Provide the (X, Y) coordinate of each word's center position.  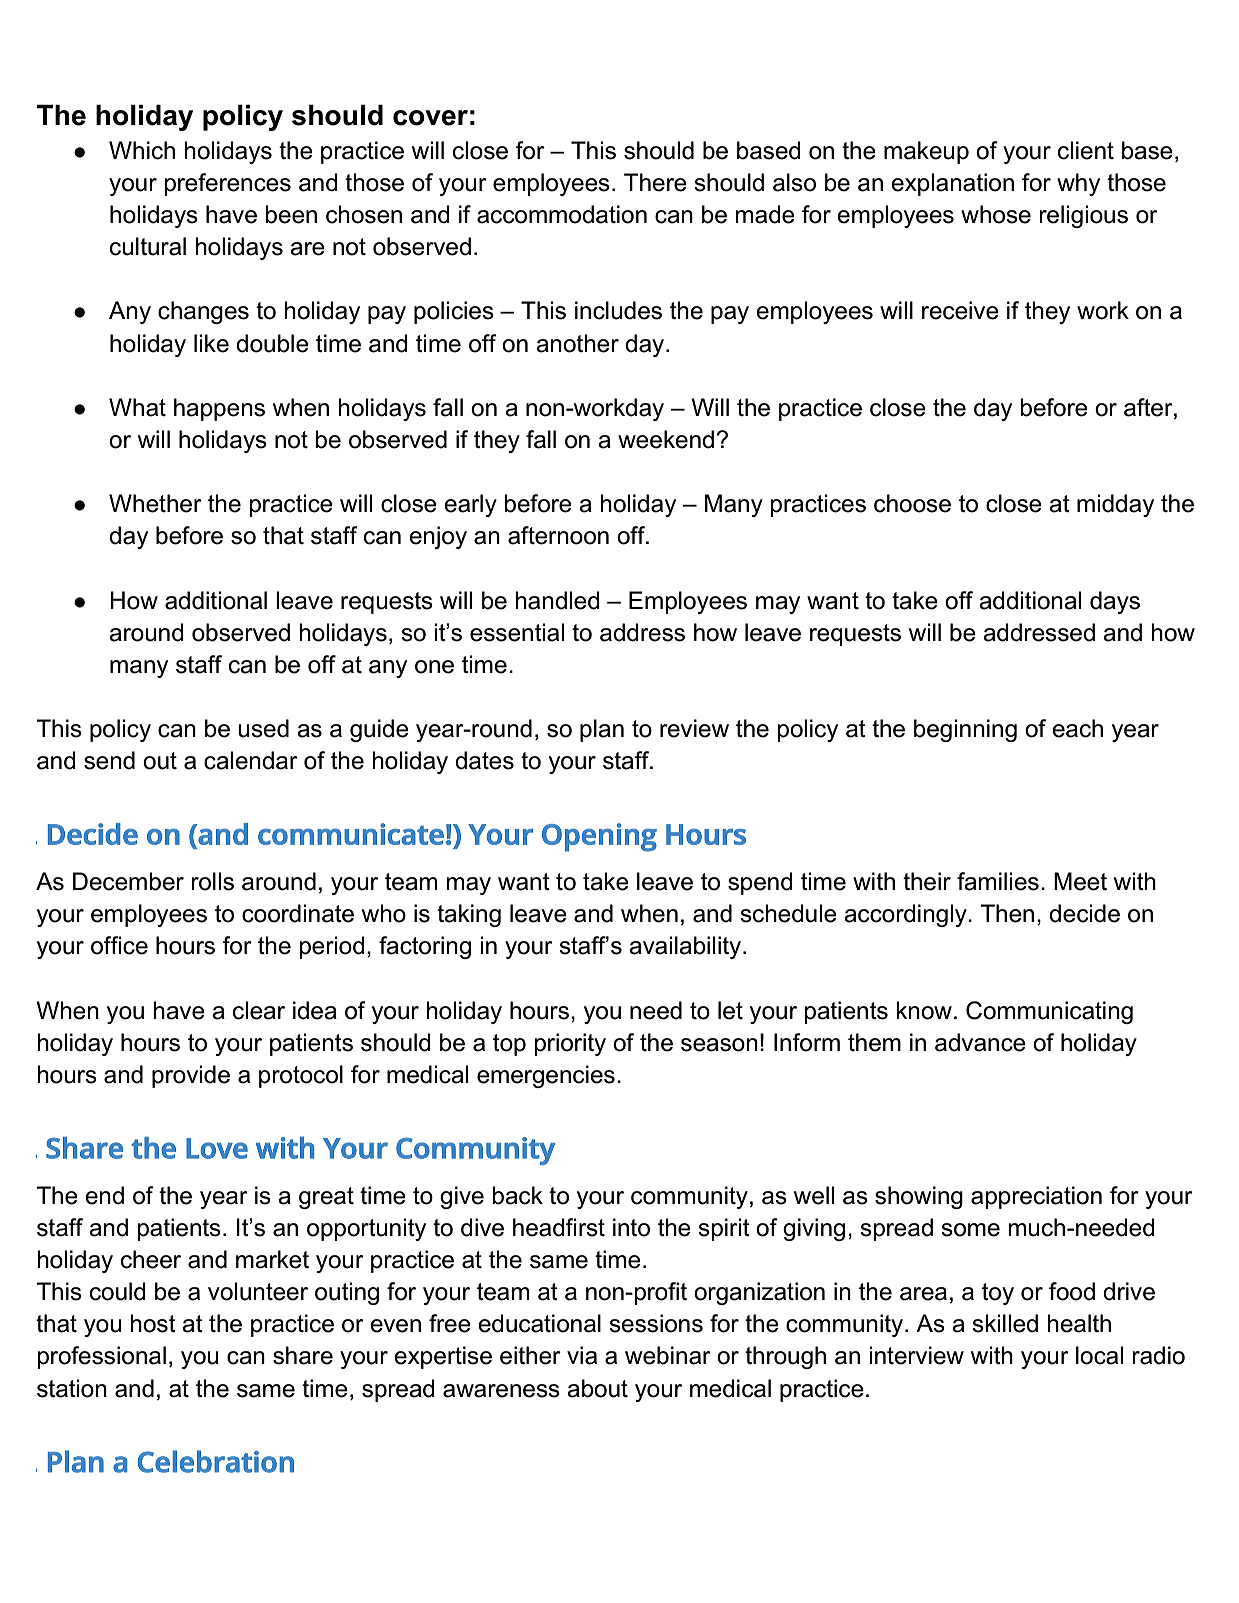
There (655, 182)
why (1078, 184)
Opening (599, 837)
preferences (227, 184)
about (597, 1388)
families (998, 881)
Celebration (216, 1461)
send (109, 760)
